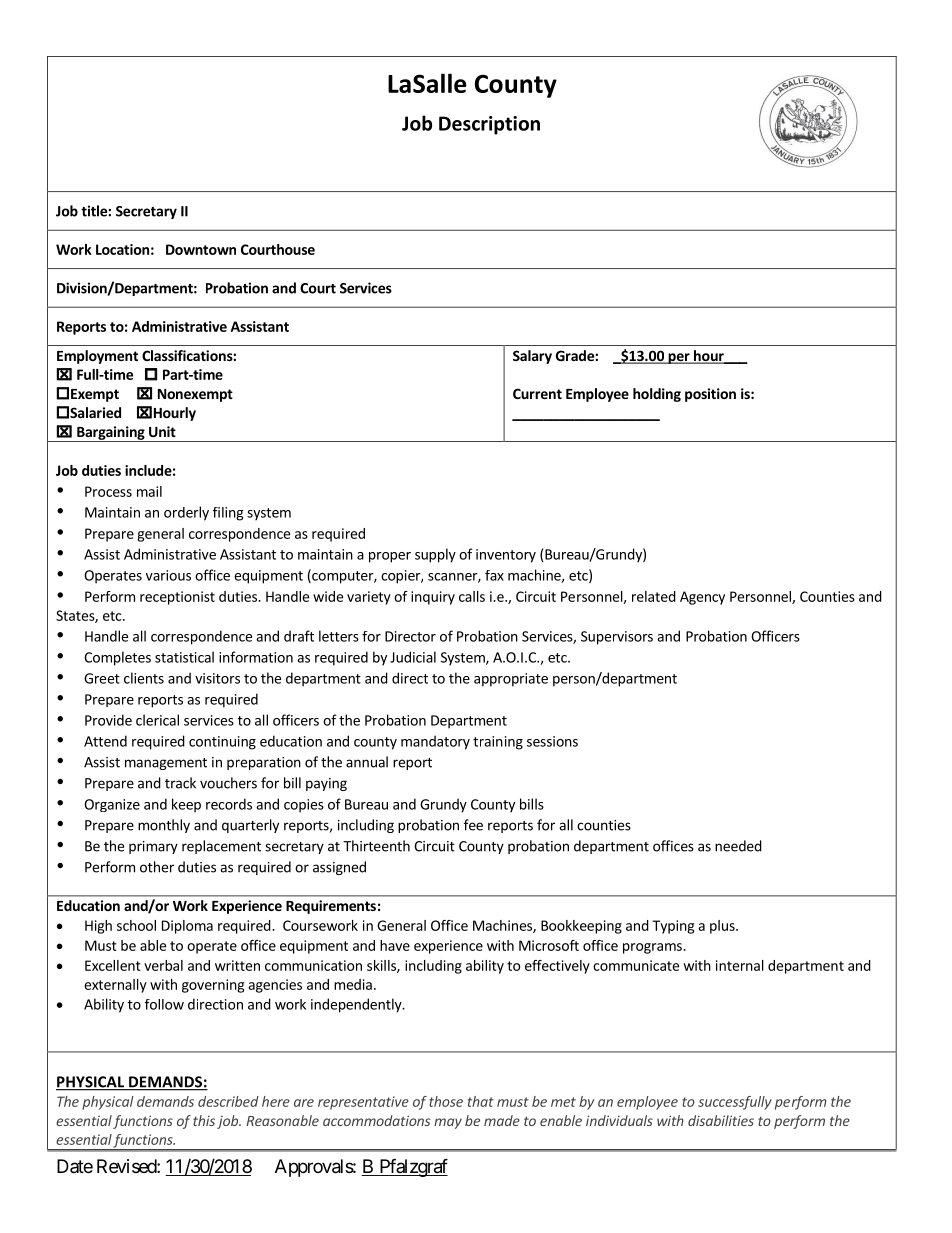 The height and width of the image is (1233, 952). Describe the element at coordinates (537, 393) in the image. I see `Current` at that location.
